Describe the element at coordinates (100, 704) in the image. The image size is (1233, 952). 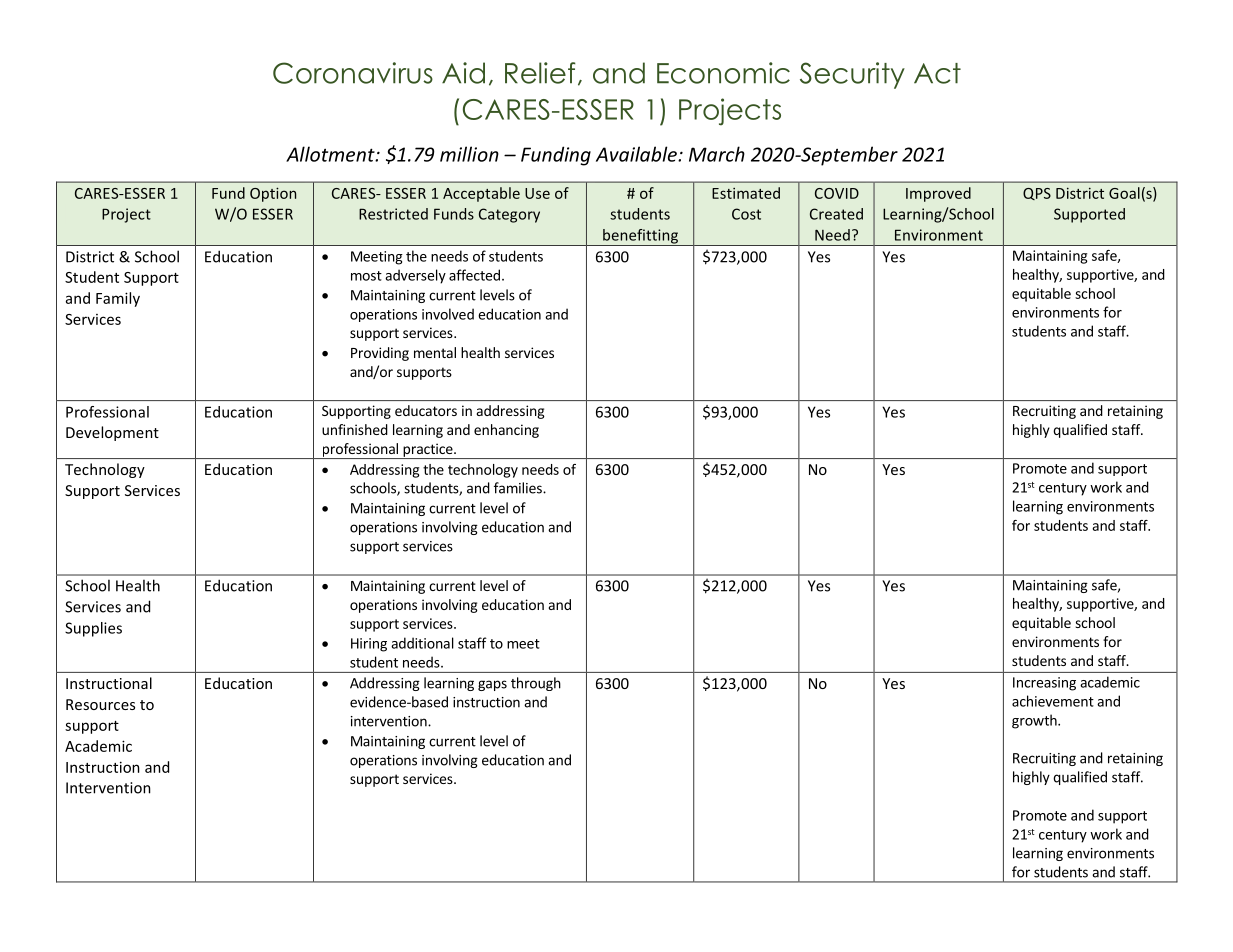
I see `Resources` at that location.
